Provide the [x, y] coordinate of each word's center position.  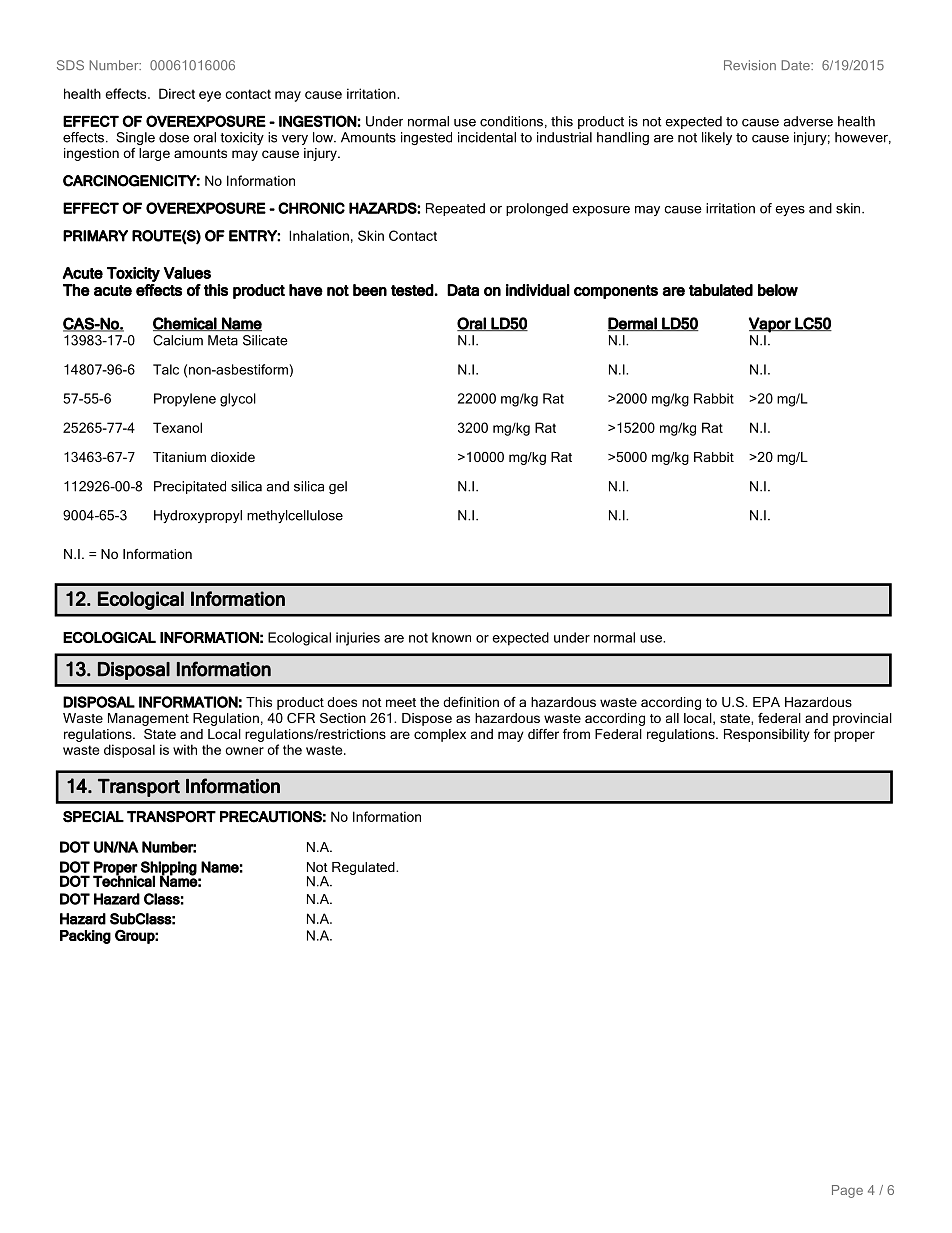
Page [847, 1191]
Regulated [364, 868]
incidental [487, 137]
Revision [750, 65]
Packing [85, 937]
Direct [177, 93]
